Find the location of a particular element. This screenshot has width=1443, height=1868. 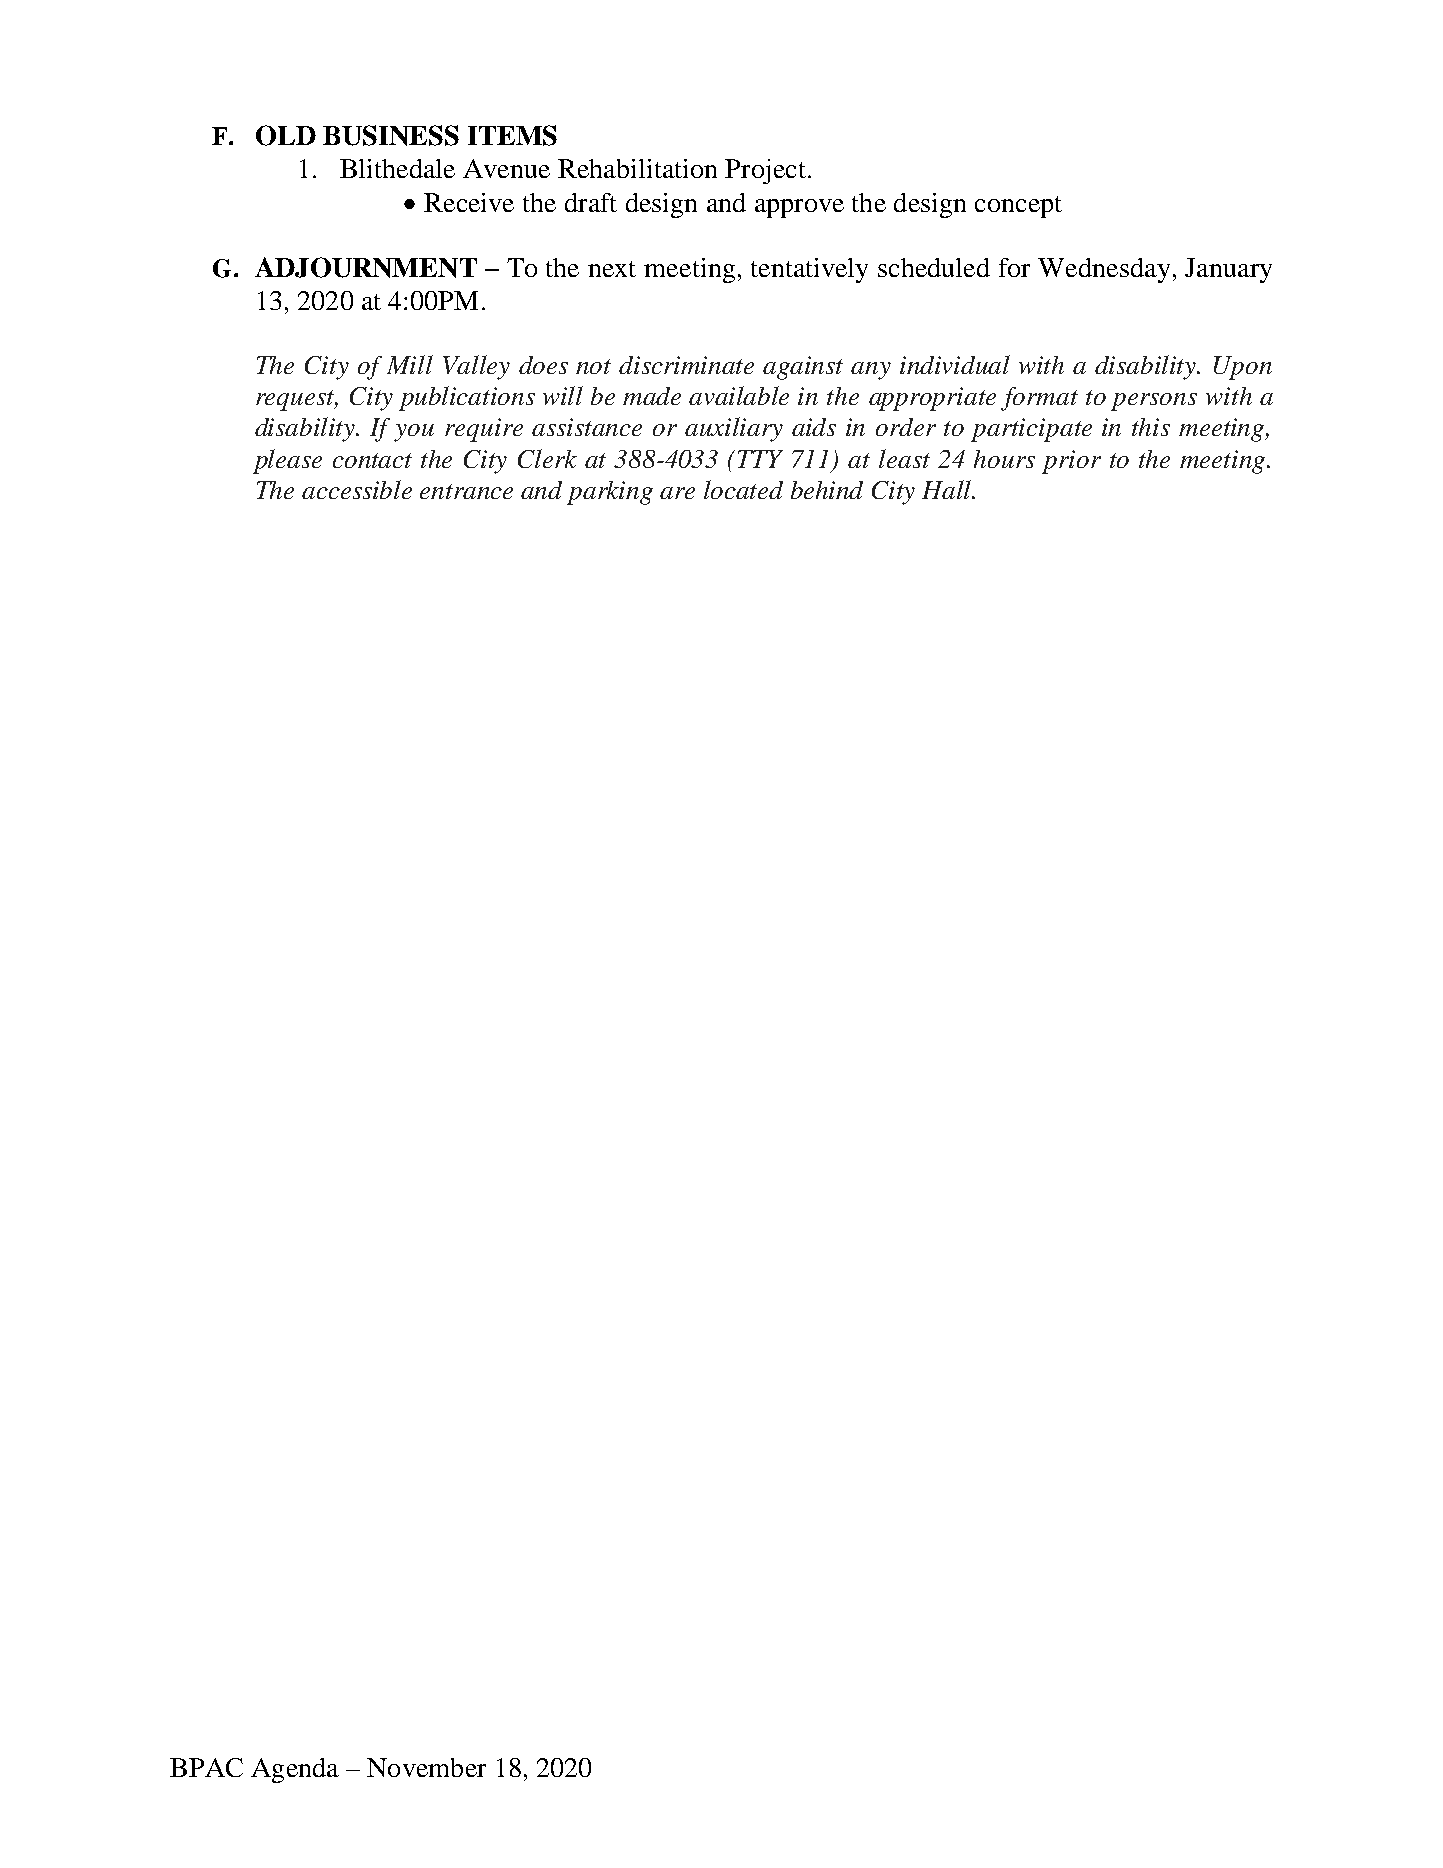

Hall is located at coordinates (947, 489).
